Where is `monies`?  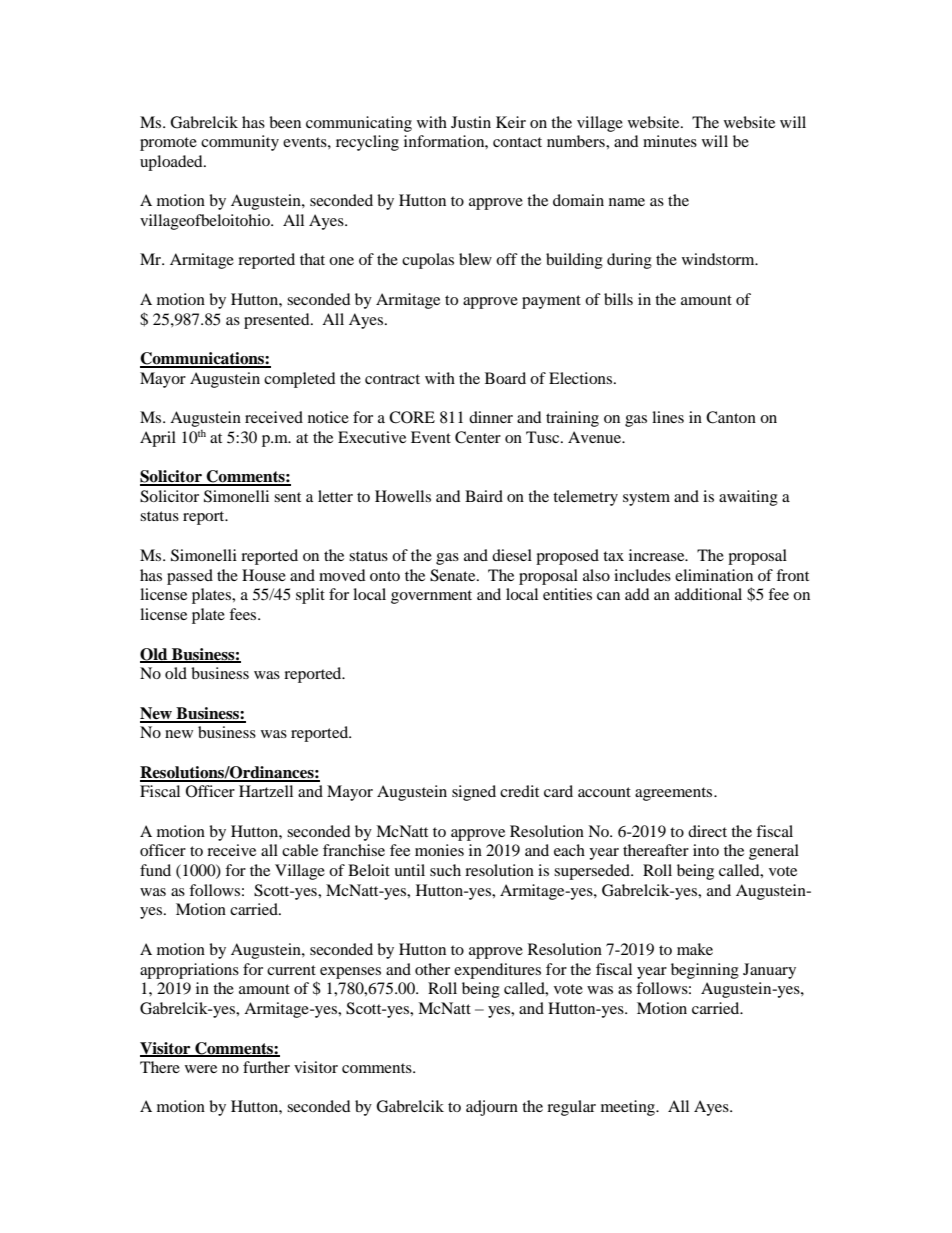 monies is located at coordinates (439, 850).
